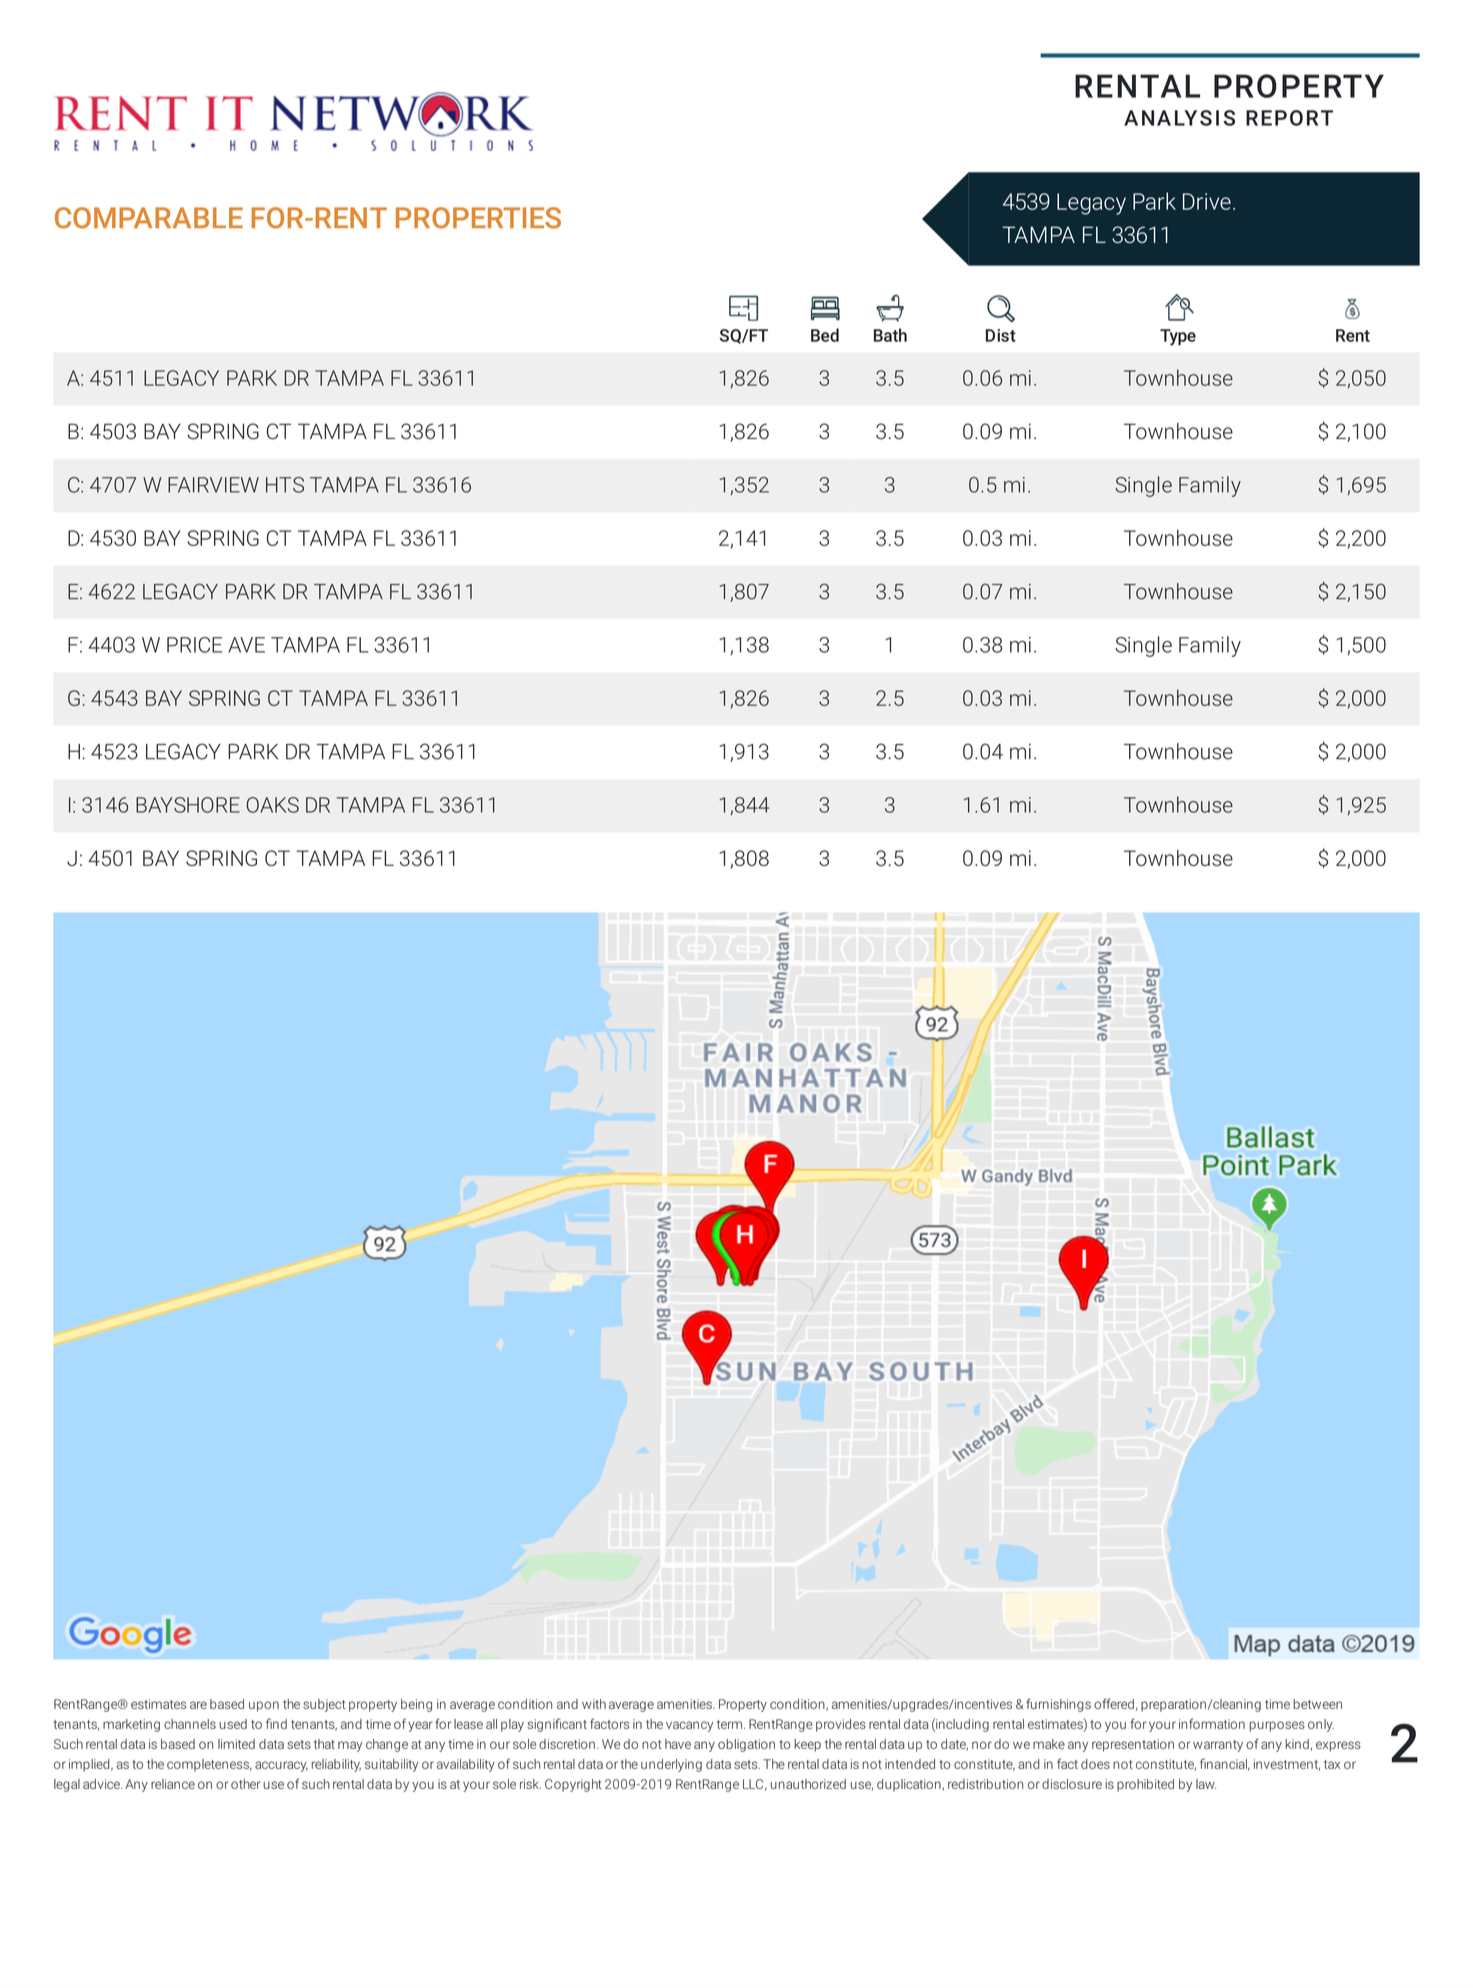  I want to click on Drive, so click(1207, 201).
